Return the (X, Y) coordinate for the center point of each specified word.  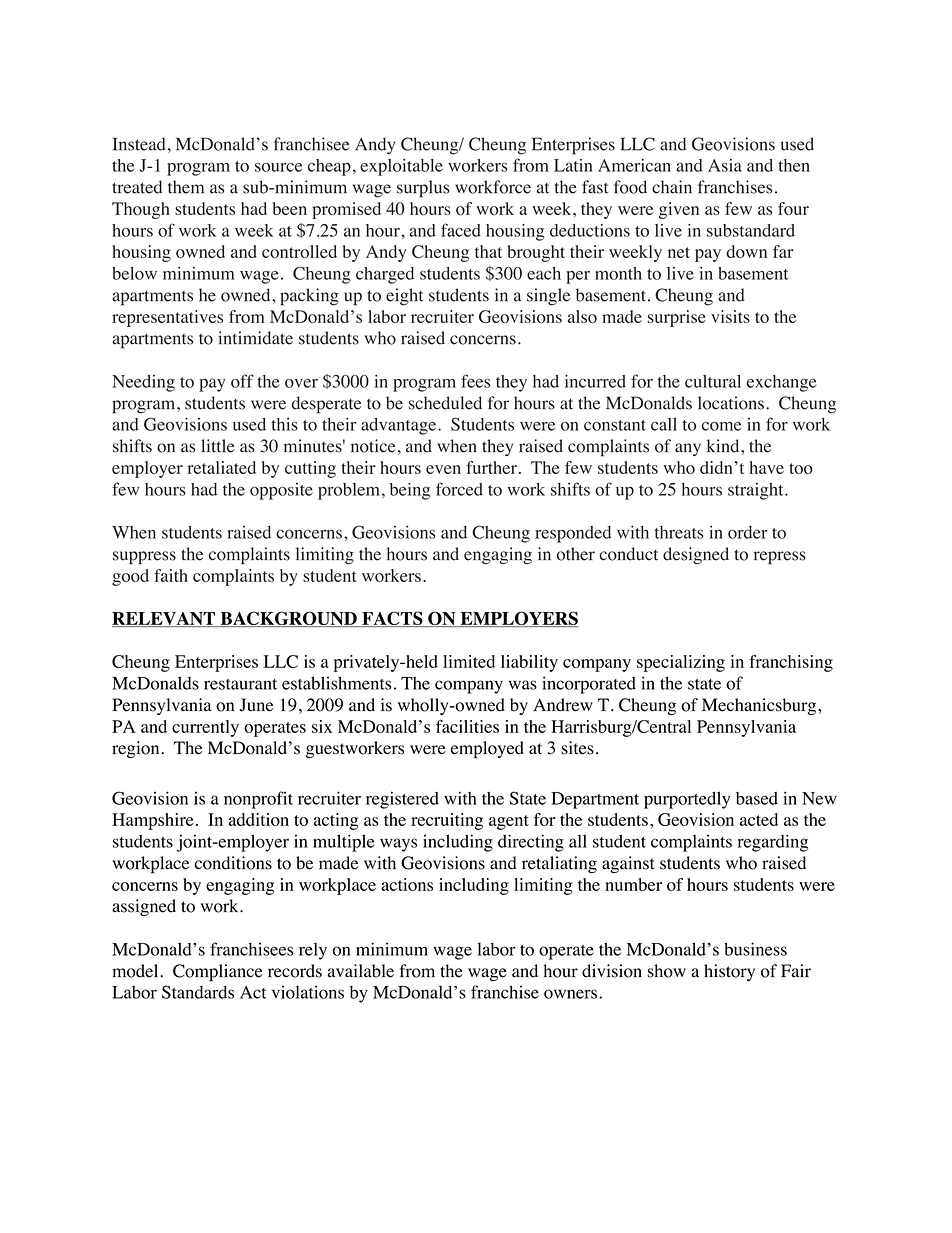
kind (724, 446)
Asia (725, 165)
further (491, 467)
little (218, 446)
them (186, 187)
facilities (467, 726)
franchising (791, 663)
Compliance (218, 973)
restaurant (240, 684)
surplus (423, 189)
